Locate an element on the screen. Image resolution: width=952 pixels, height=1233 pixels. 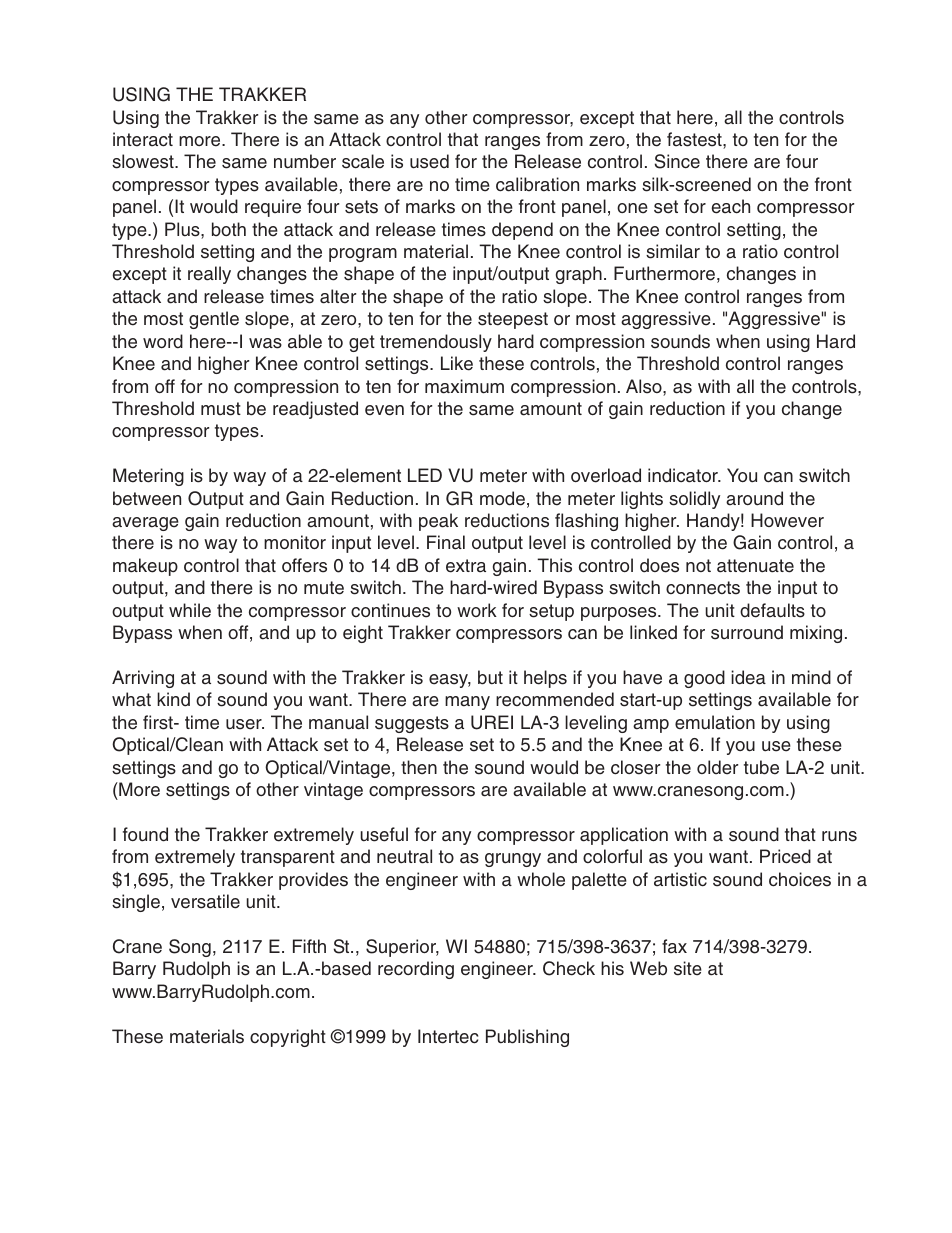
but is located at coordinates (490, 677).
